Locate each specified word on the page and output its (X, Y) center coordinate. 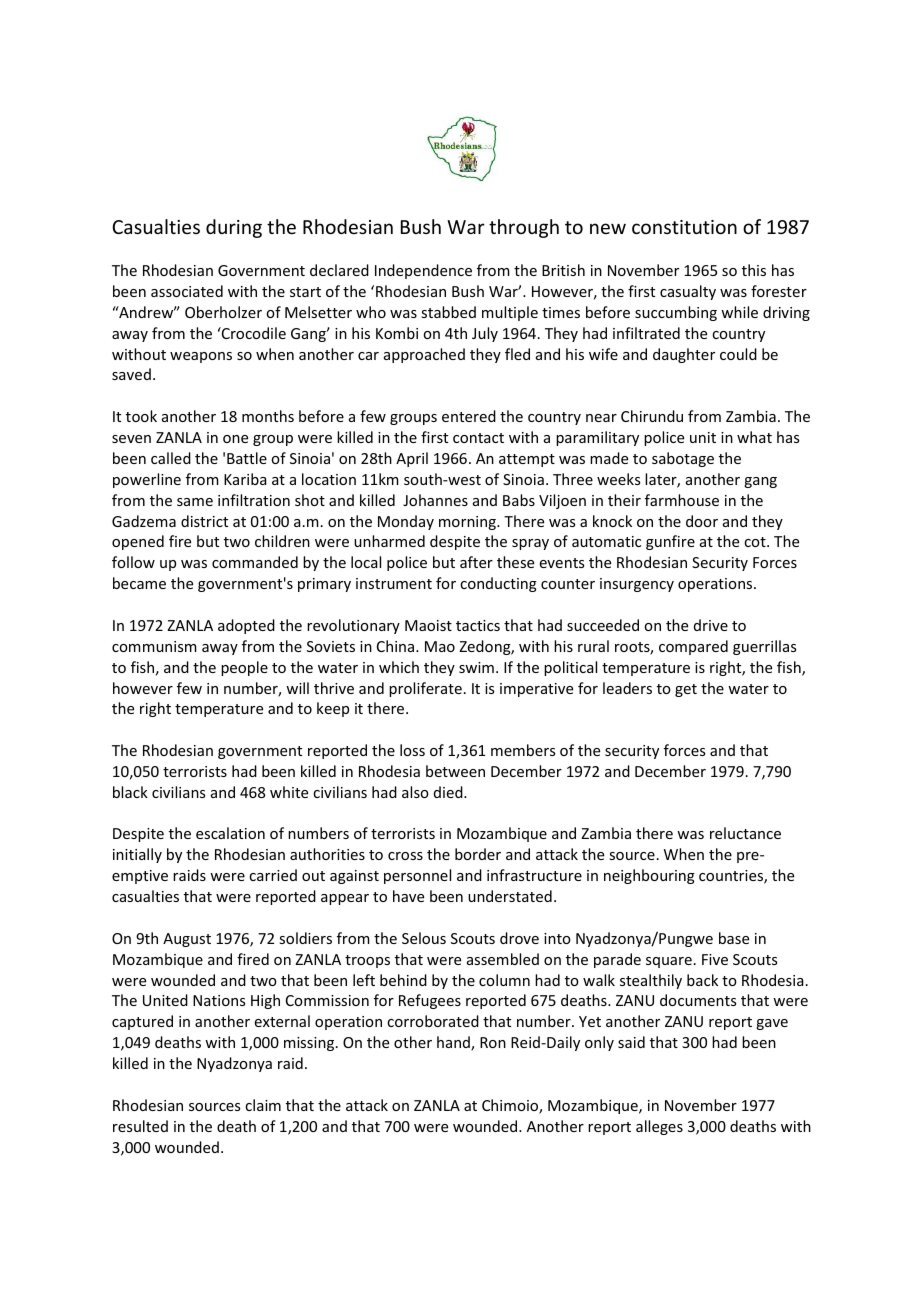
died (449, 792)
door (702, 521)
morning (468, 523)
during (234, 228)
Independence (423, 271)
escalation (230, 833)
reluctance (745, 833)
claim (263, 1105)
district (204, 521)
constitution (684, 227)
